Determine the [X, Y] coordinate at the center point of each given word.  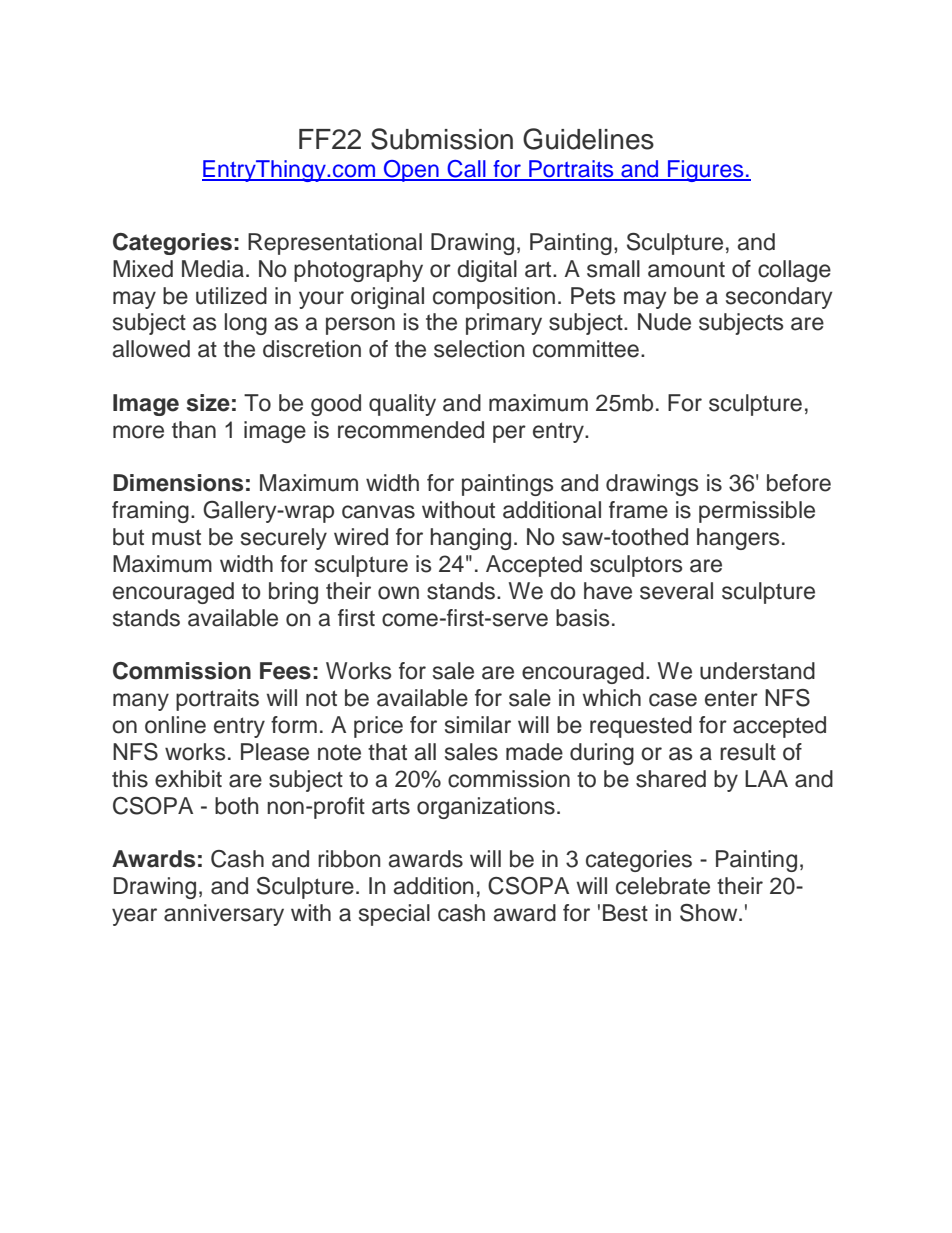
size [208, 403]
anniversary [224, 915]
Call [466, 170]
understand [757, 671]
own [398, 593]
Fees [285, 671]
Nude [664, 322]
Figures [706, 171]
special [394, 915]
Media [213, 269]
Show [710, 913]
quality [402, 405]
